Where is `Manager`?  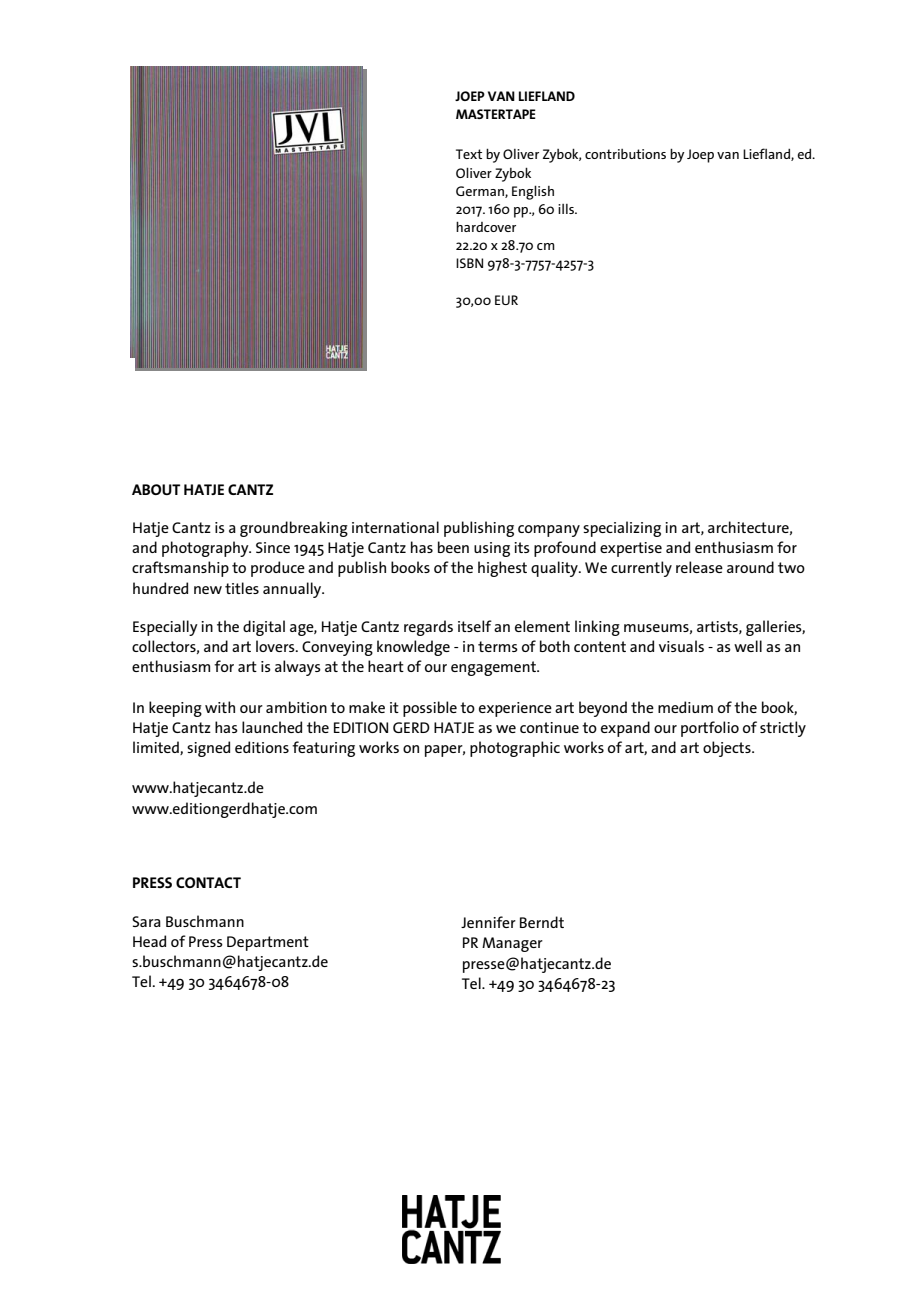 Manager is located at coordinates (512, 944).
